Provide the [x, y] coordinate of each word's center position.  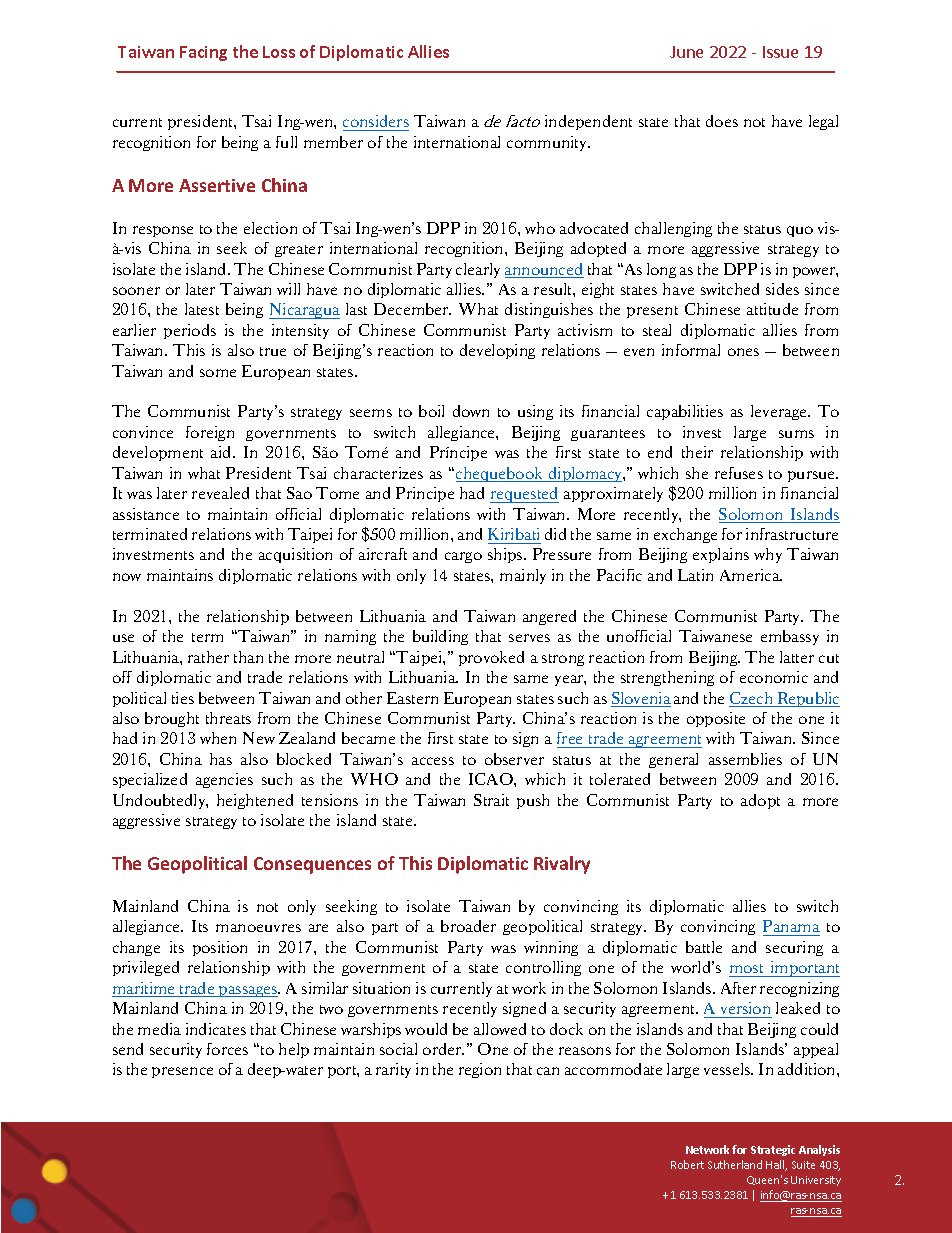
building [440, 637]
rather [208, 657]
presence [182, 1072]
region [480, 1070]
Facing [203, 53]
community [548, 143]
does [722, 121]
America [751, 575]
